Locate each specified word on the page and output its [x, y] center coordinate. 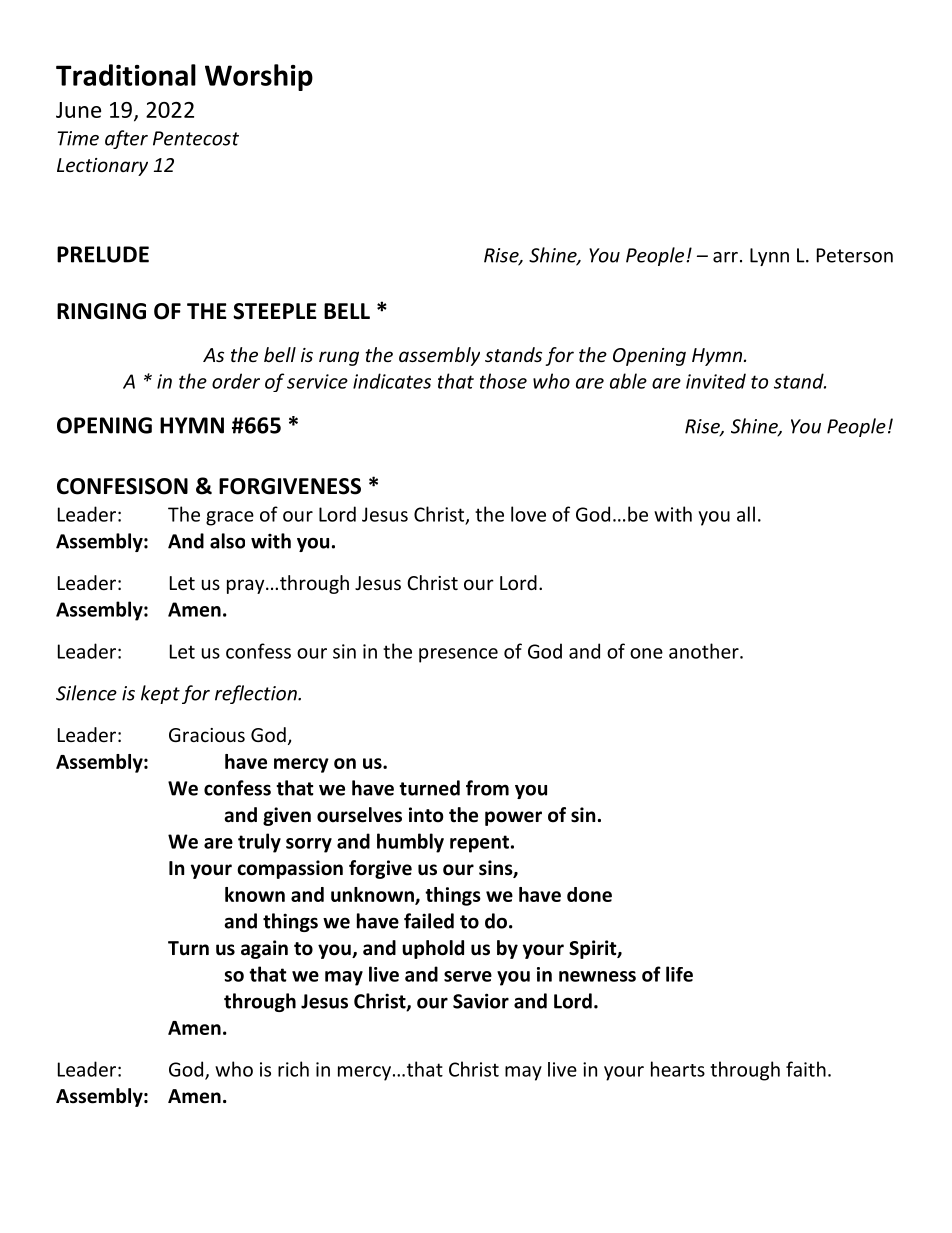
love [528, 514]
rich [293, 1069]
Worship [259, 77]
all [746, 514]
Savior [481, 1001]
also [227, 541]
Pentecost [196, 138]
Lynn [769, 257]
